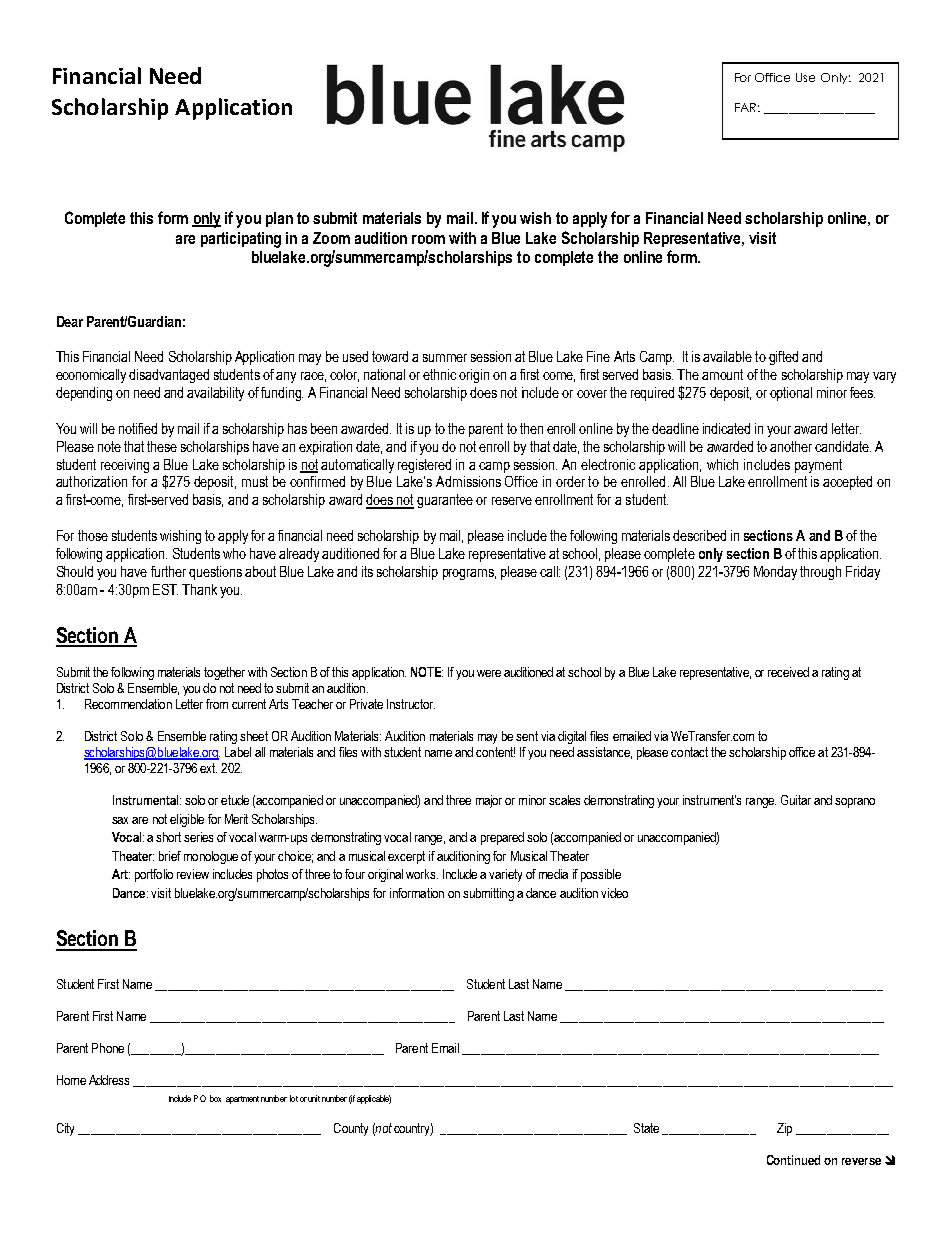 The image size is (952, 1233). What do you see at coordinates (818, 466) in the document?
I see `payment` at bounding box center [818, 466].
